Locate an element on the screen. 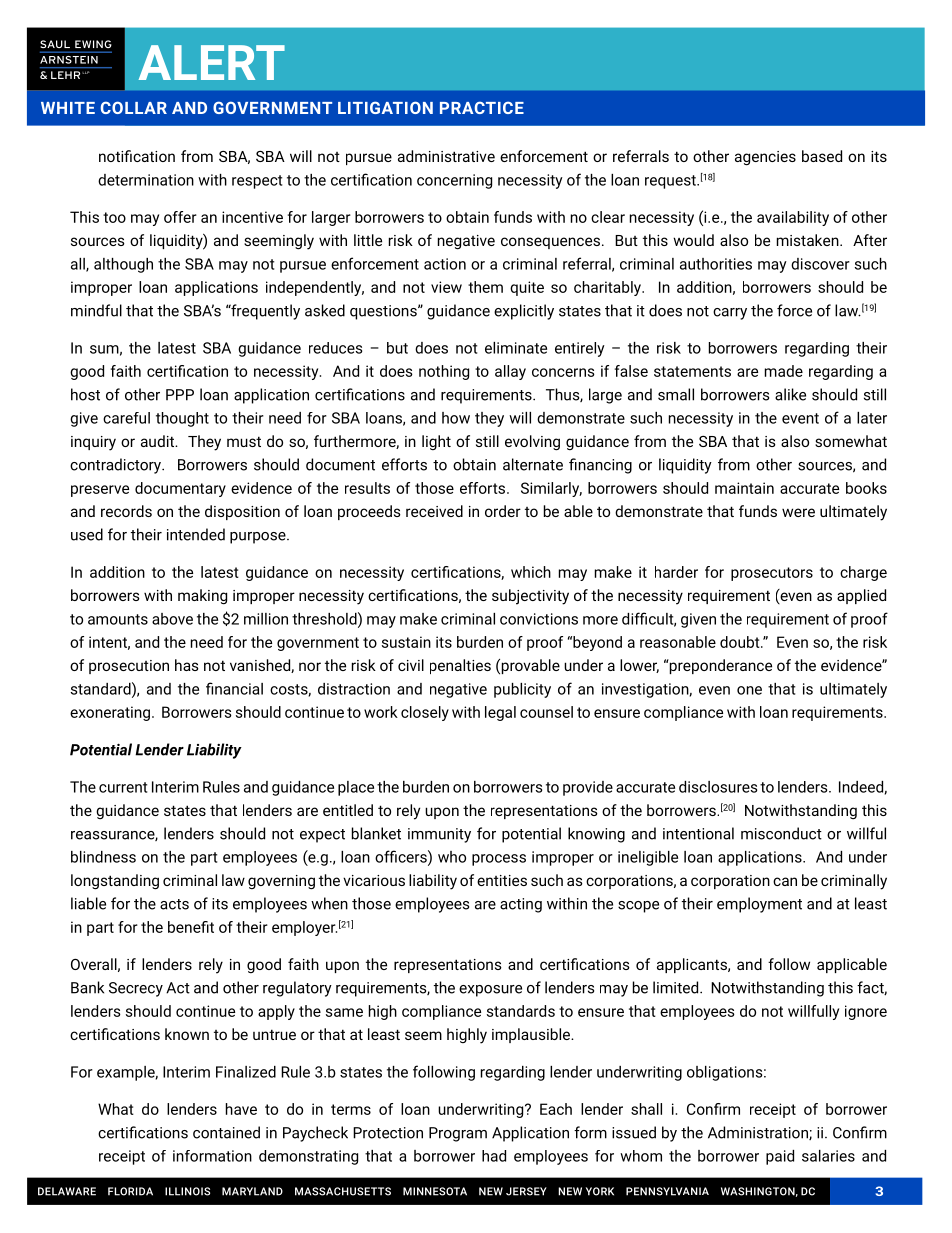 Image resolution: width=952 pixels, height=1233 pixels. PRACTICE is located at coordinates (482, 107).
